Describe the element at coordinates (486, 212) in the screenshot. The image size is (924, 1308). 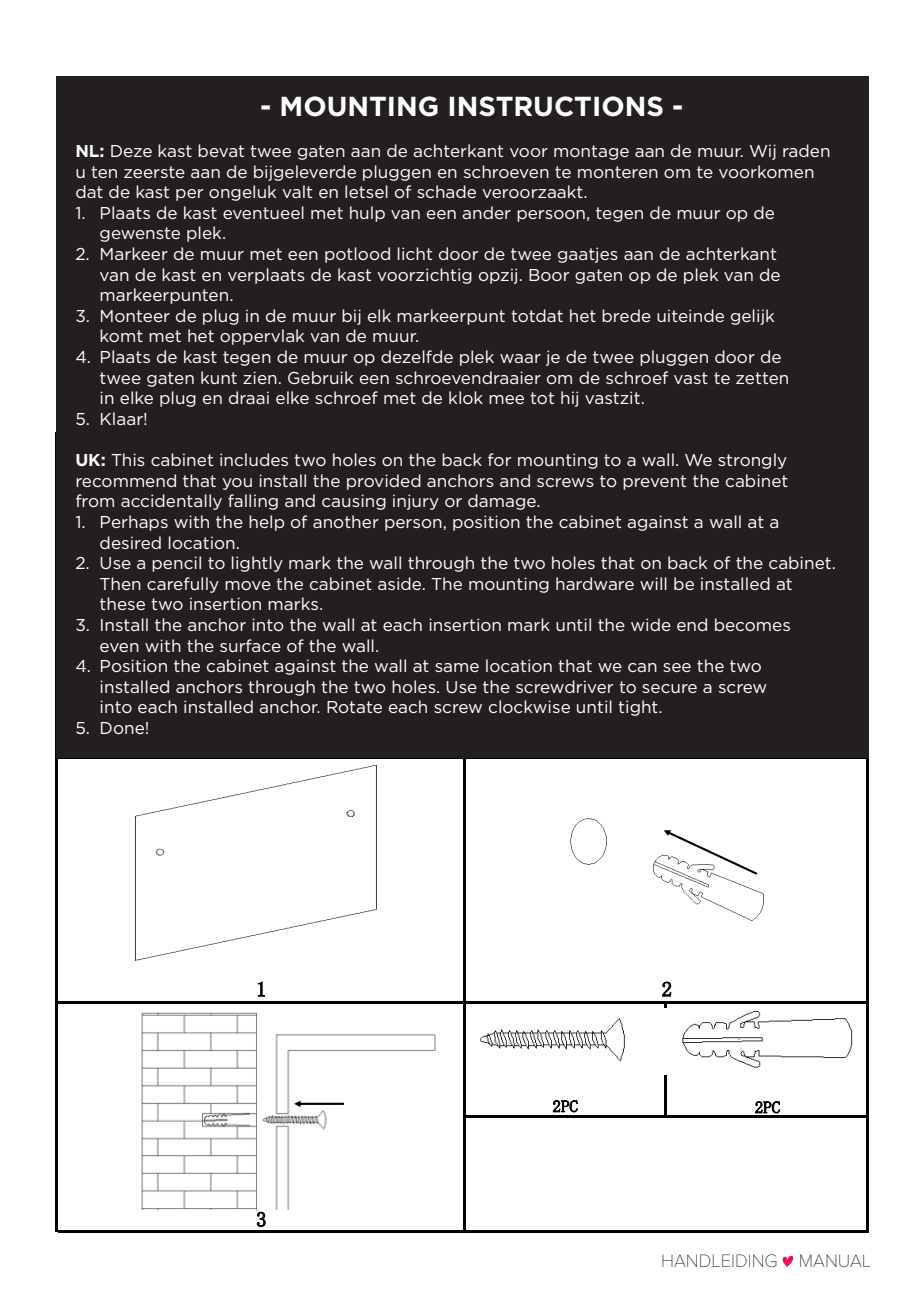
I see `ander` at that location.
